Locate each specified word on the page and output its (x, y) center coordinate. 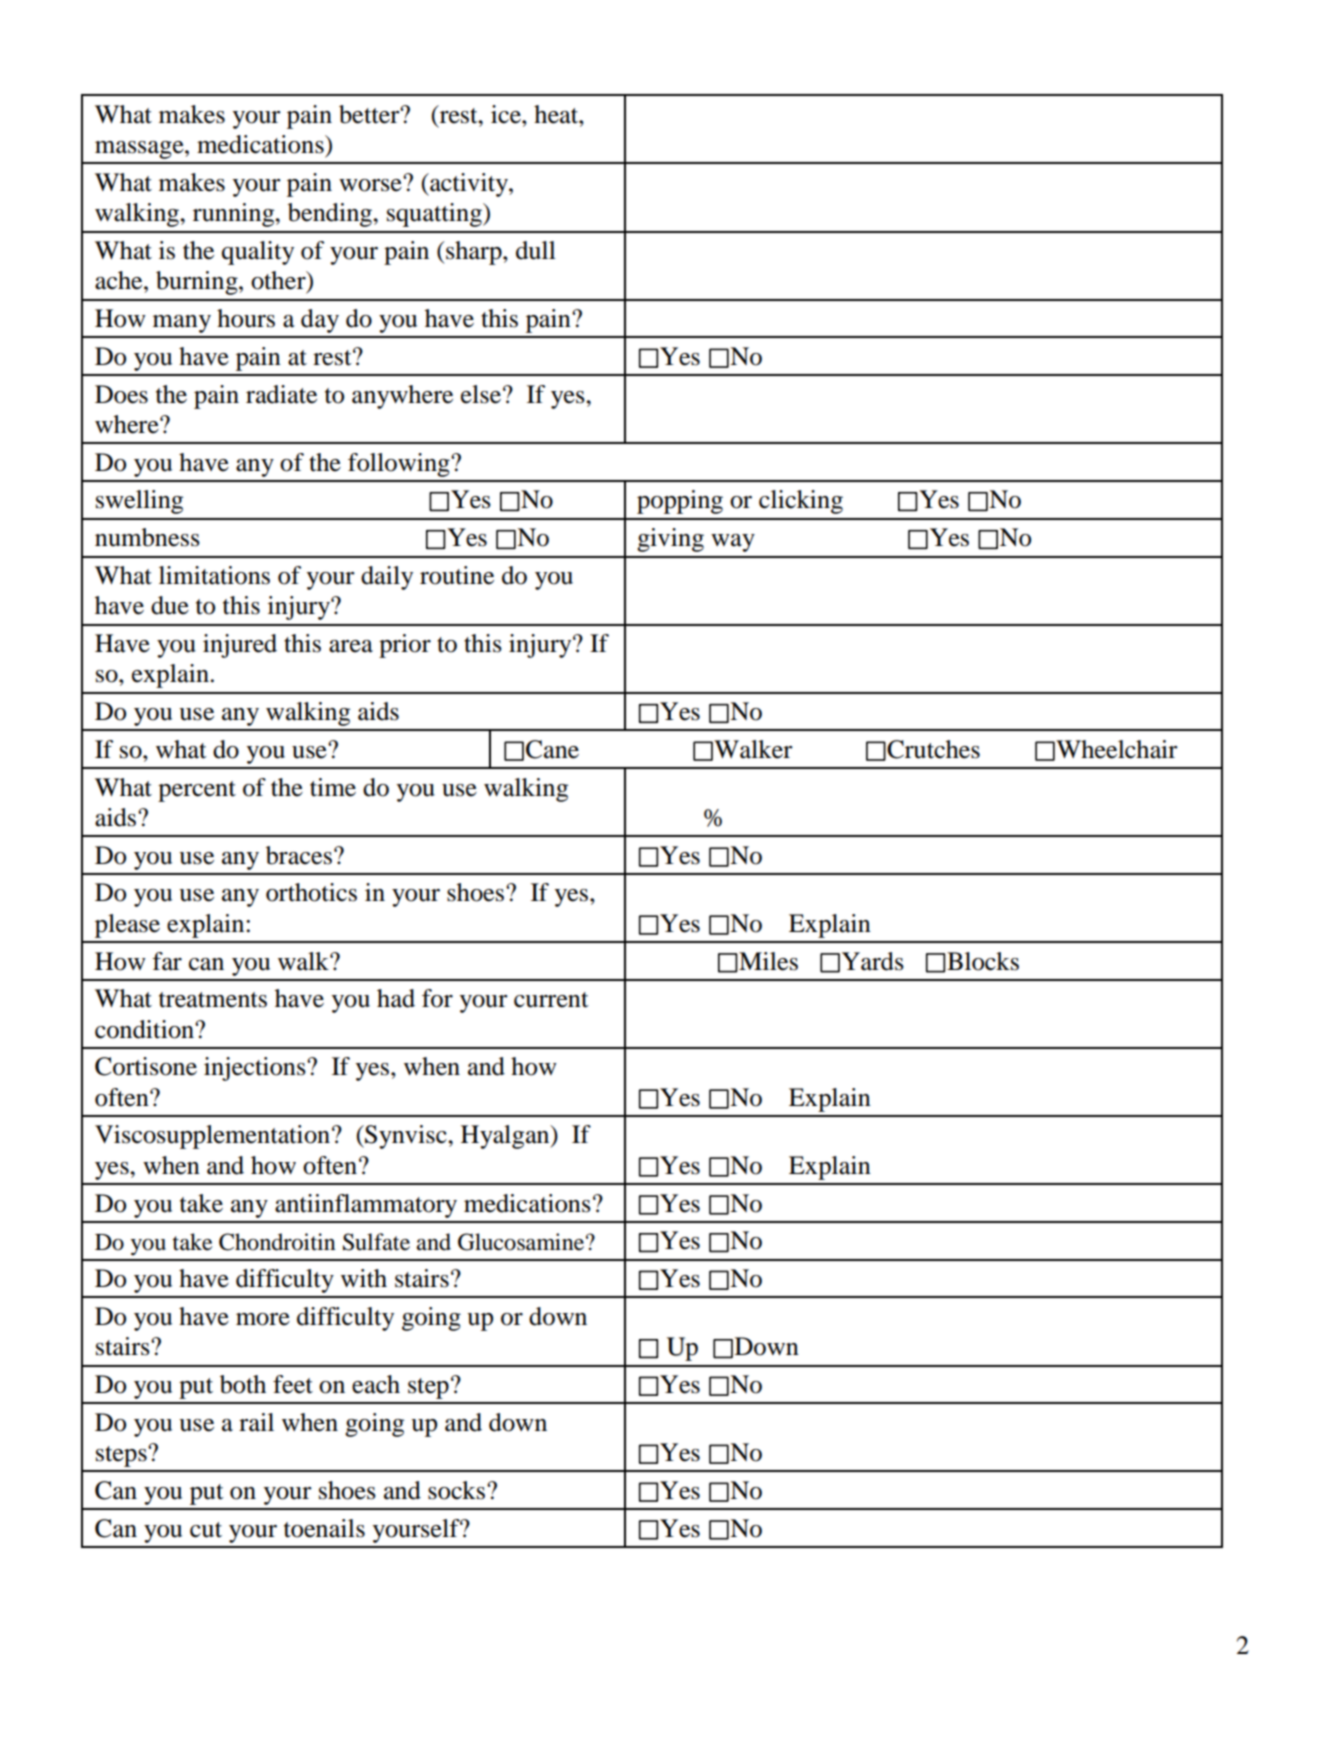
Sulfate (376, 1242)
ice (507, 114)
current (551, 1000)
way (733, 543)
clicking (801, 502)
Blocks (983, 961)
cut (206, 1530)
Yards (873, 961)
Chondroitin (277, 1242)
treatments (213, 1000)
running (235, 215)
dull (536, 250)
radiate (281, 394)
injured (240, 646)
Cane (552, 749)
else (481, 394)
